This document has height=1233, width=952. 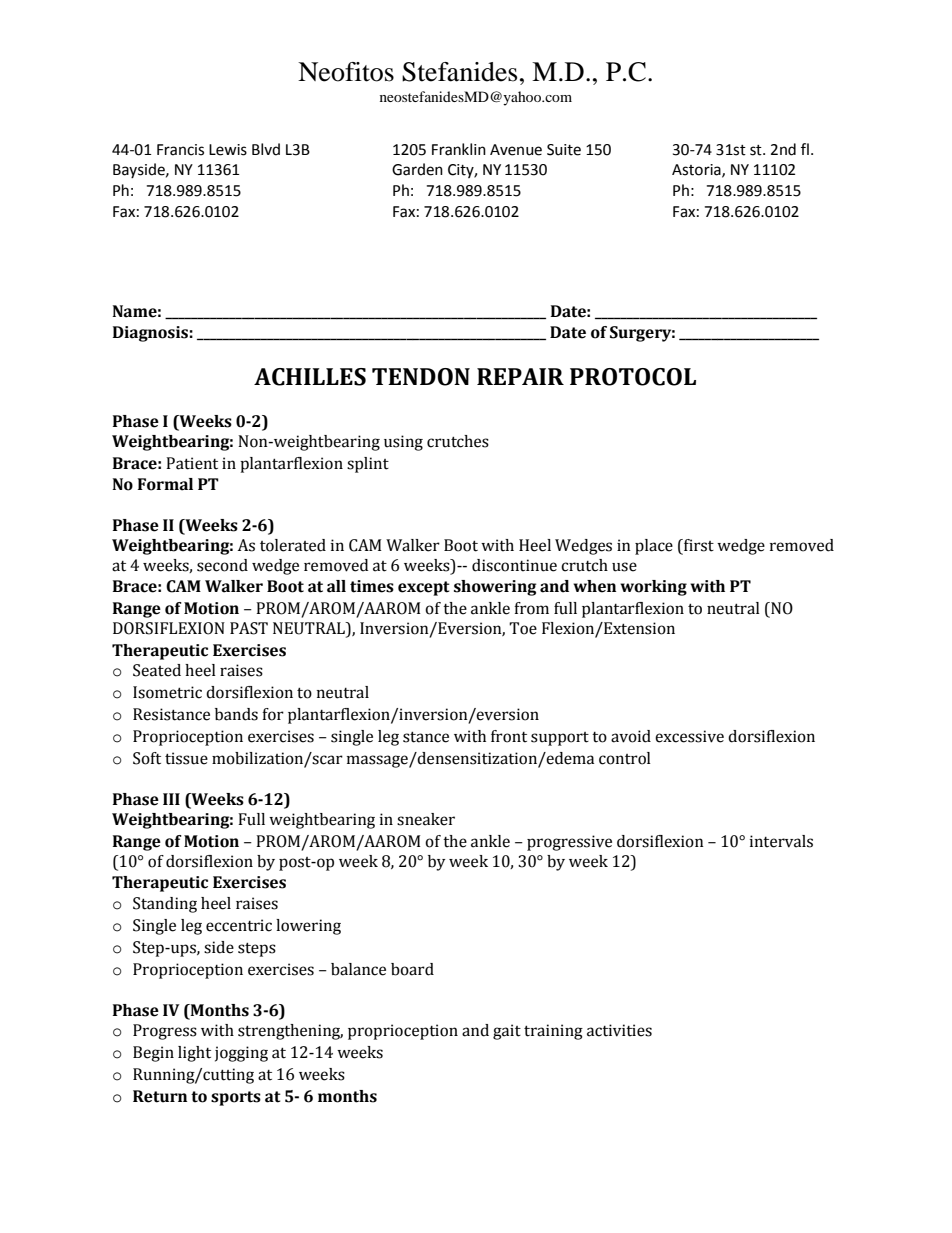 I want to click on Franklin, so click(x=459, y=149).
